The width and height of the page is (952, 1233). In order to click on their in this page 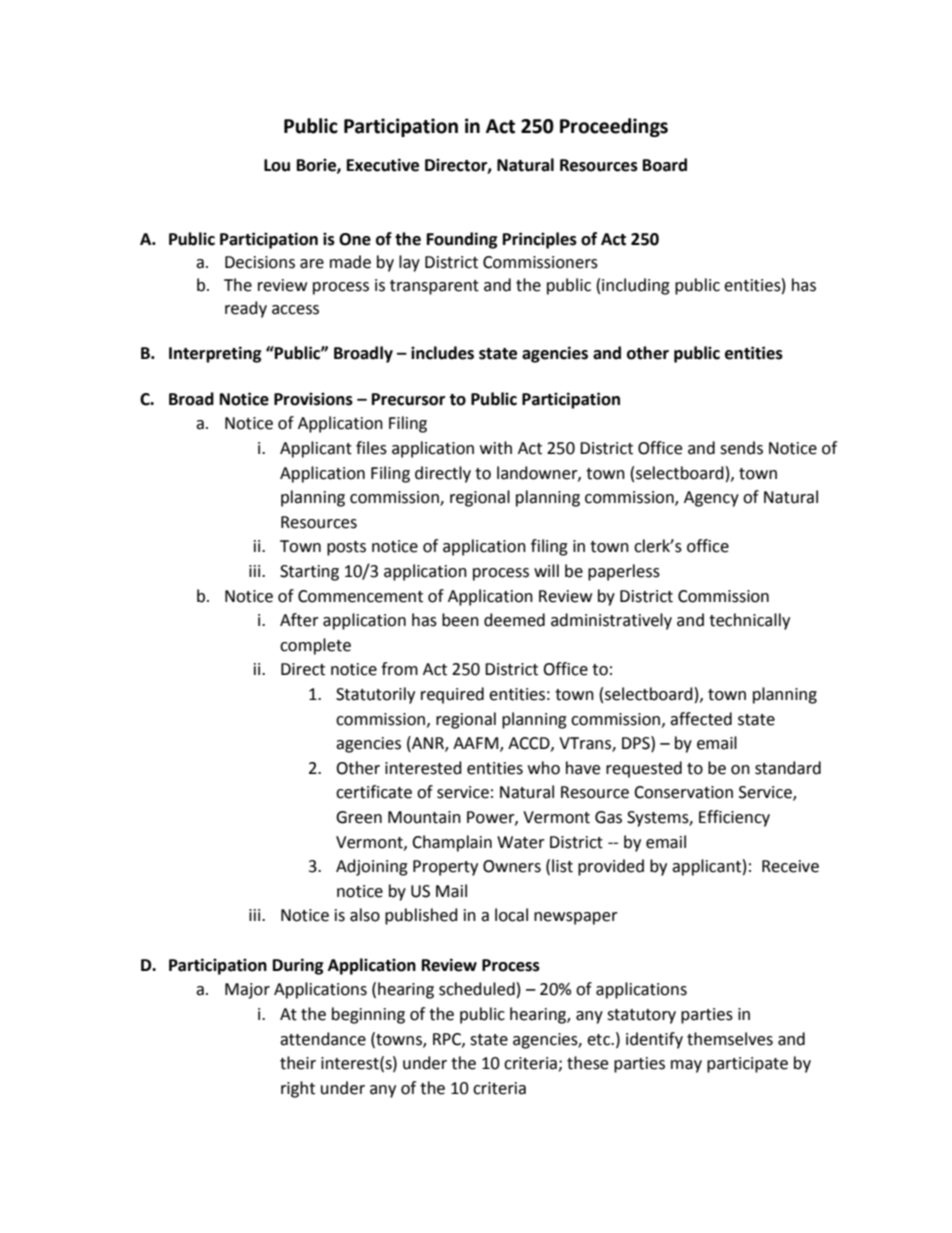, I will do `click(298, 1063)`.
